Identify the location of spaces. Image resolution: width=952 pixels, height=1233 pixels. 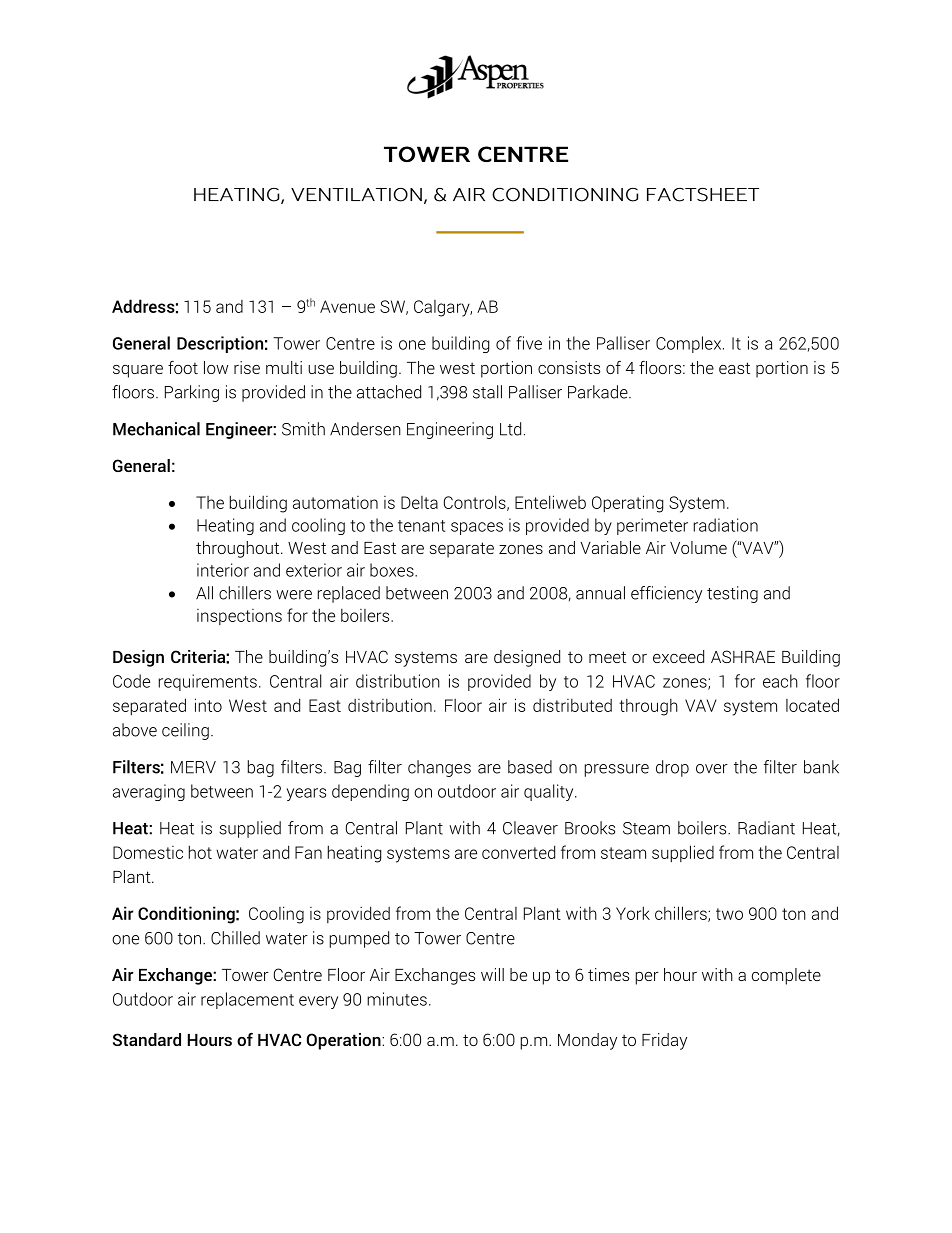
(477, 528).
